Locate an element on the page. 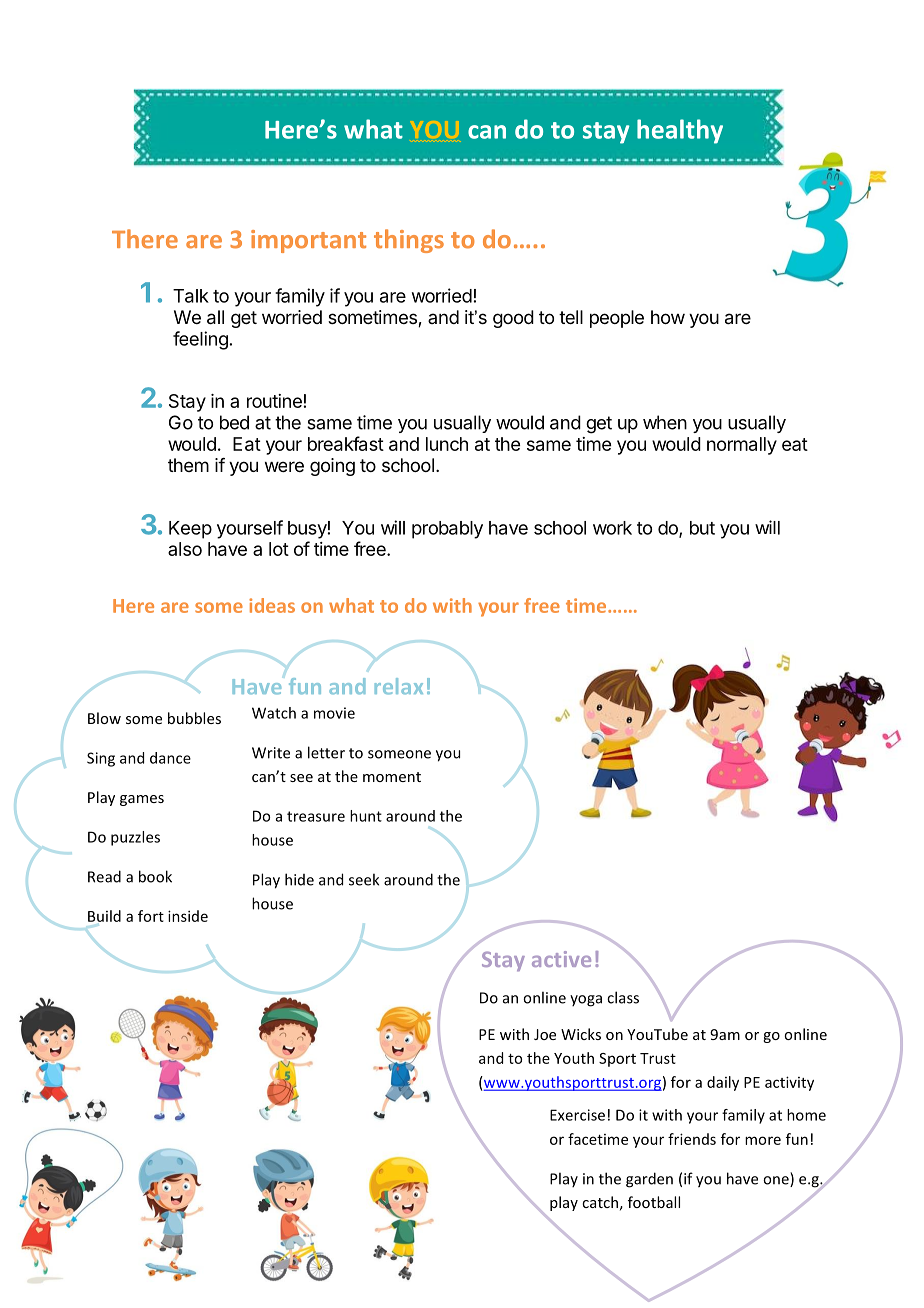 The image size is (924, 1308). fort is located at coordinates (151, 916).
